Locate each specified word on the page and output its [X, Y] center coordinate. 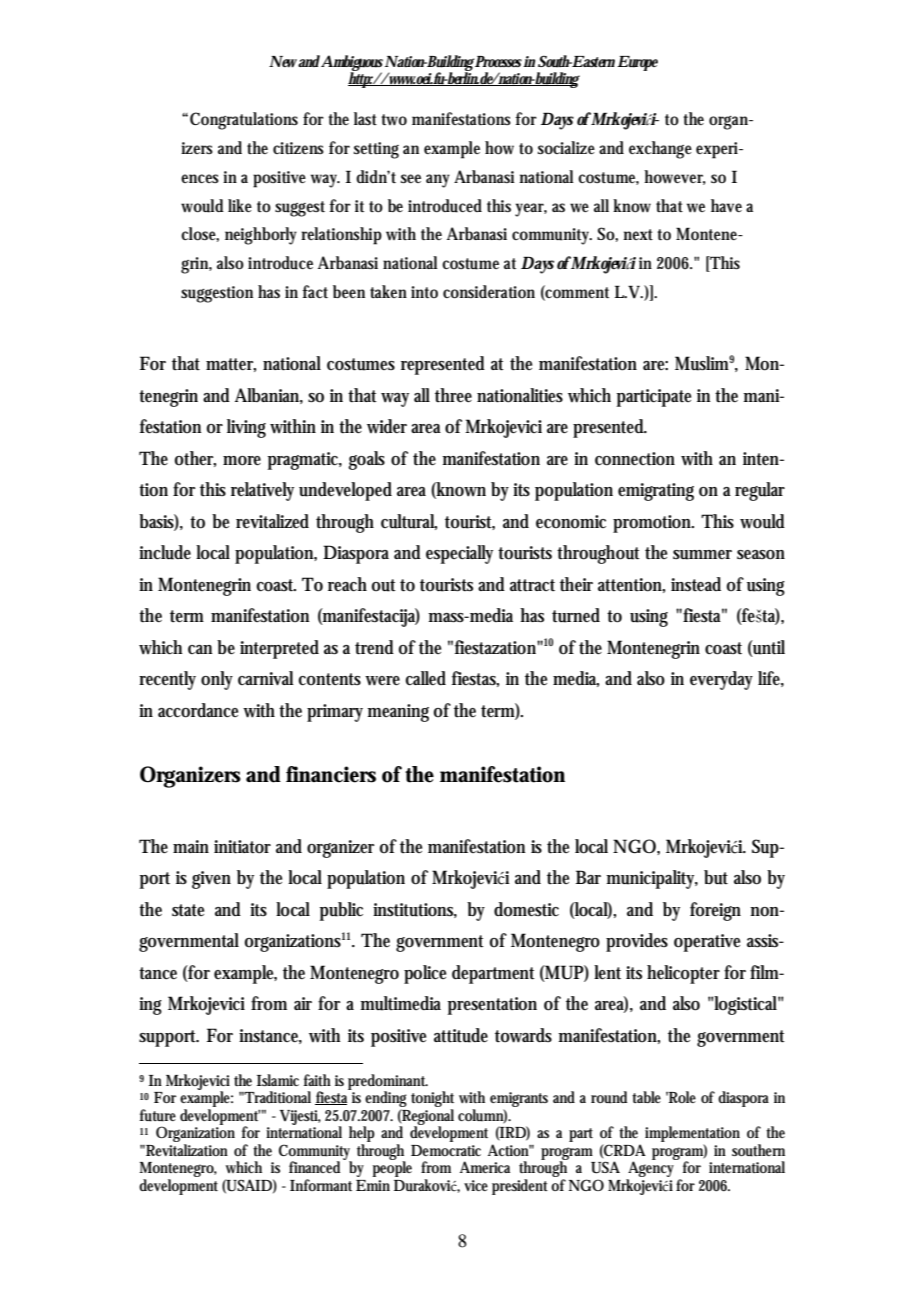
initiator [242, 847]
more [242, 461]
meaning [398, 713]
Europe [637, 63]
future [158, 1115]
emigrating [656, 492]
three [453, 395]
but [716, 877]
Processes [497, 61]
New [283, 62]
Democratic [446, 1150]
